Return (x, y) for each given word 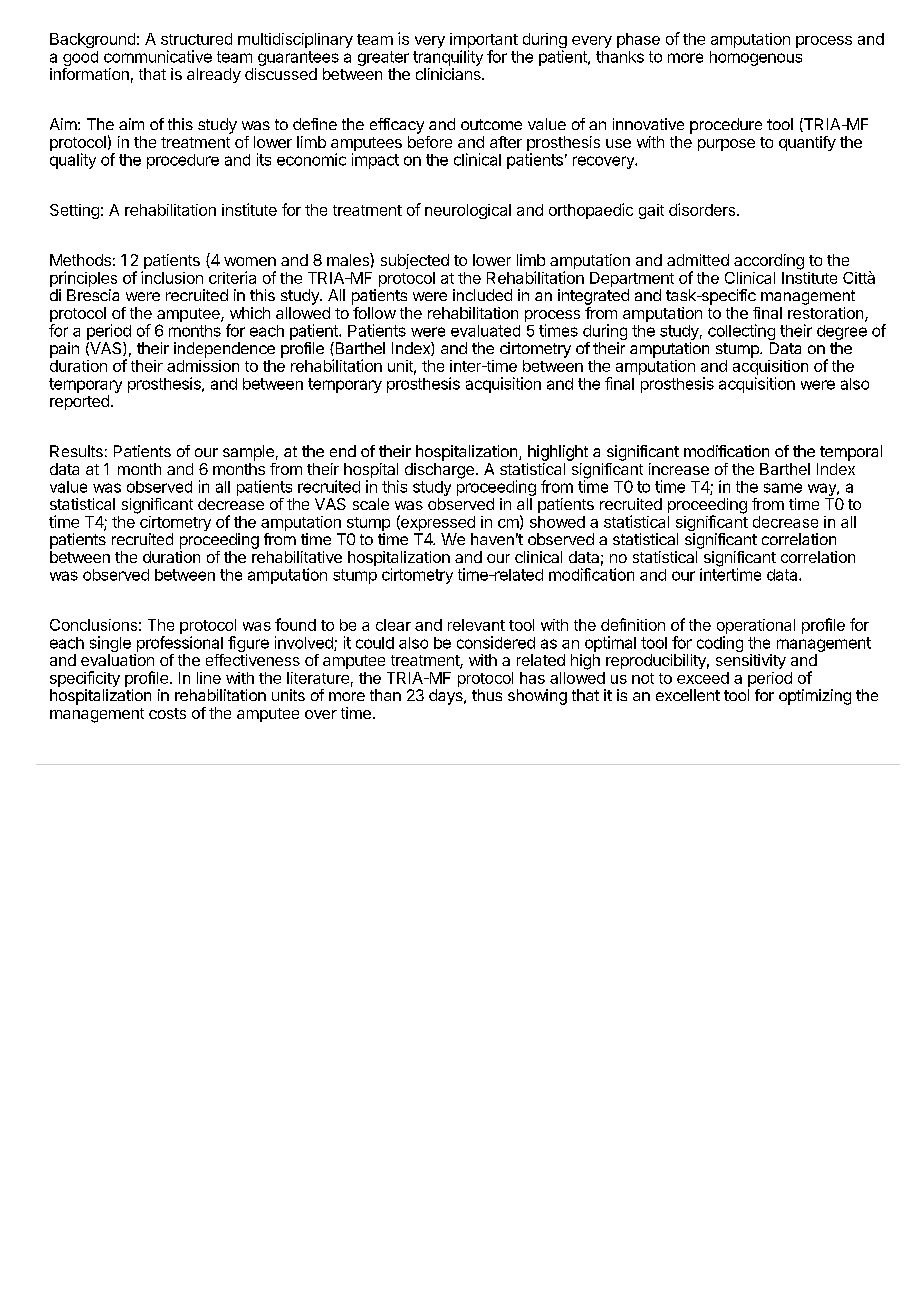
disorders (702, 209)
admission (203, 366)
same (783, 488)
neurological (468, 211)
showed (557, 522)
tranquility (448, 58)
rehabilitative (297, 557)
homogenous (756, 58)
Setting (74, 211)
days (447, 697)
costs (167, 713)
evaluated (485, 331)
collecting (741, 333)
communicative (158, 56)
